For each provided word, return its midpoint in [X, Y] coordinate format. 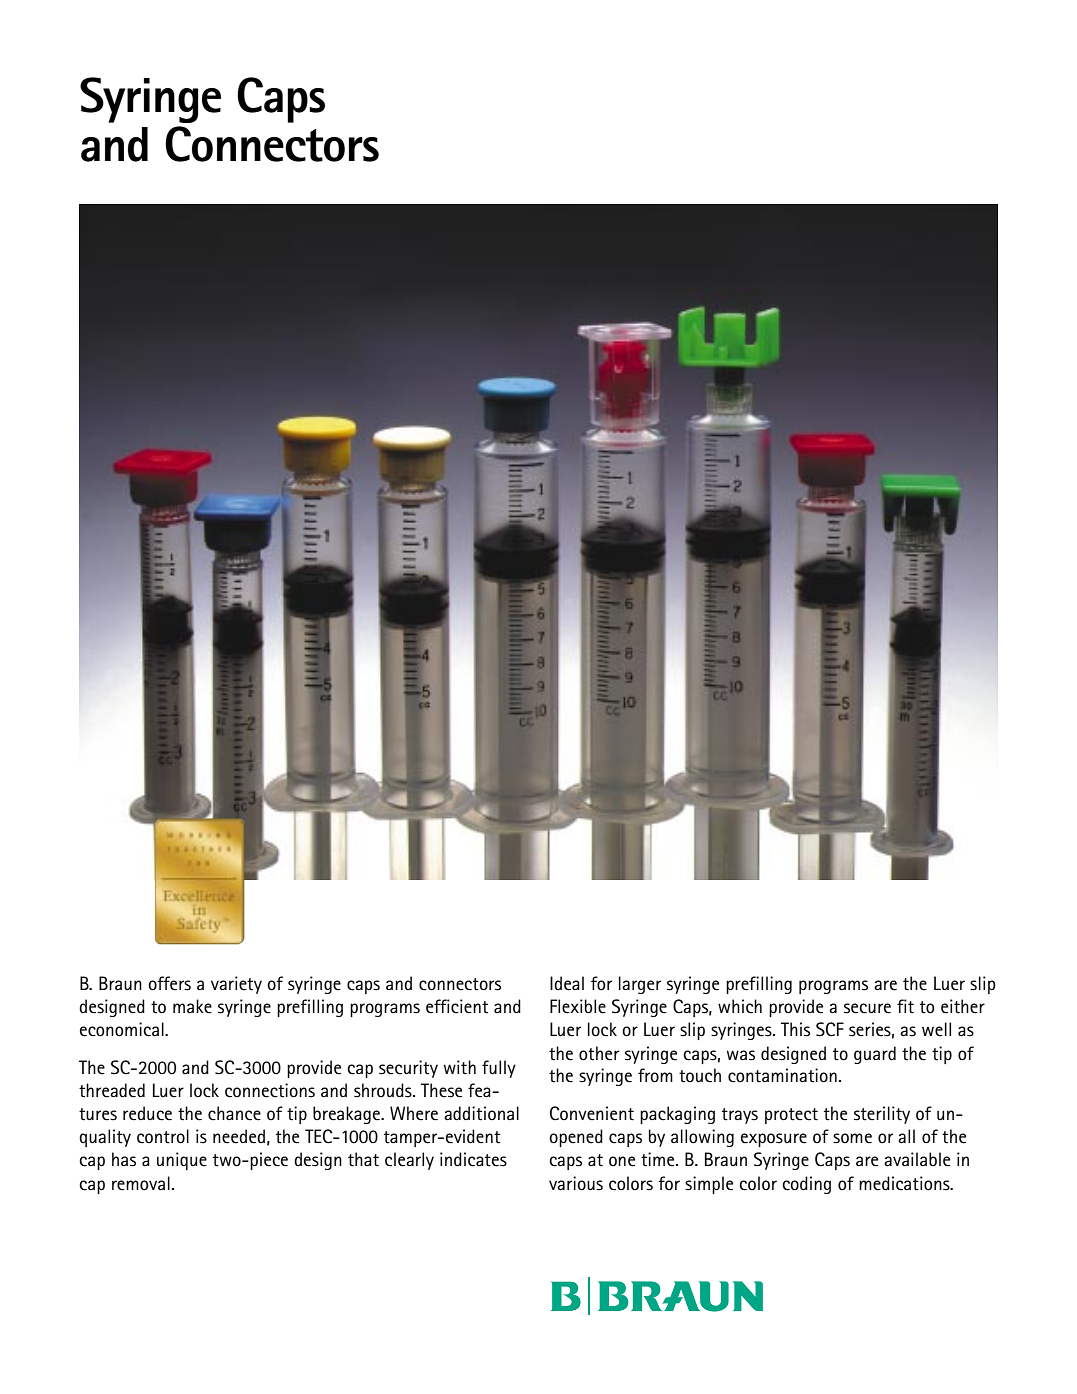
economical [123, 1029]
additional [481, 1113]
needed [239, 1136]
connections [270, 1090]
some [852, 1138]
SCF [830, 1029]
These [441, 1090]
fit [905, 1006]
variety [236, 985]
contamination [782, 1075]
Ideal [567, 983]
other [599, 1053]
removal [141, 1183]
